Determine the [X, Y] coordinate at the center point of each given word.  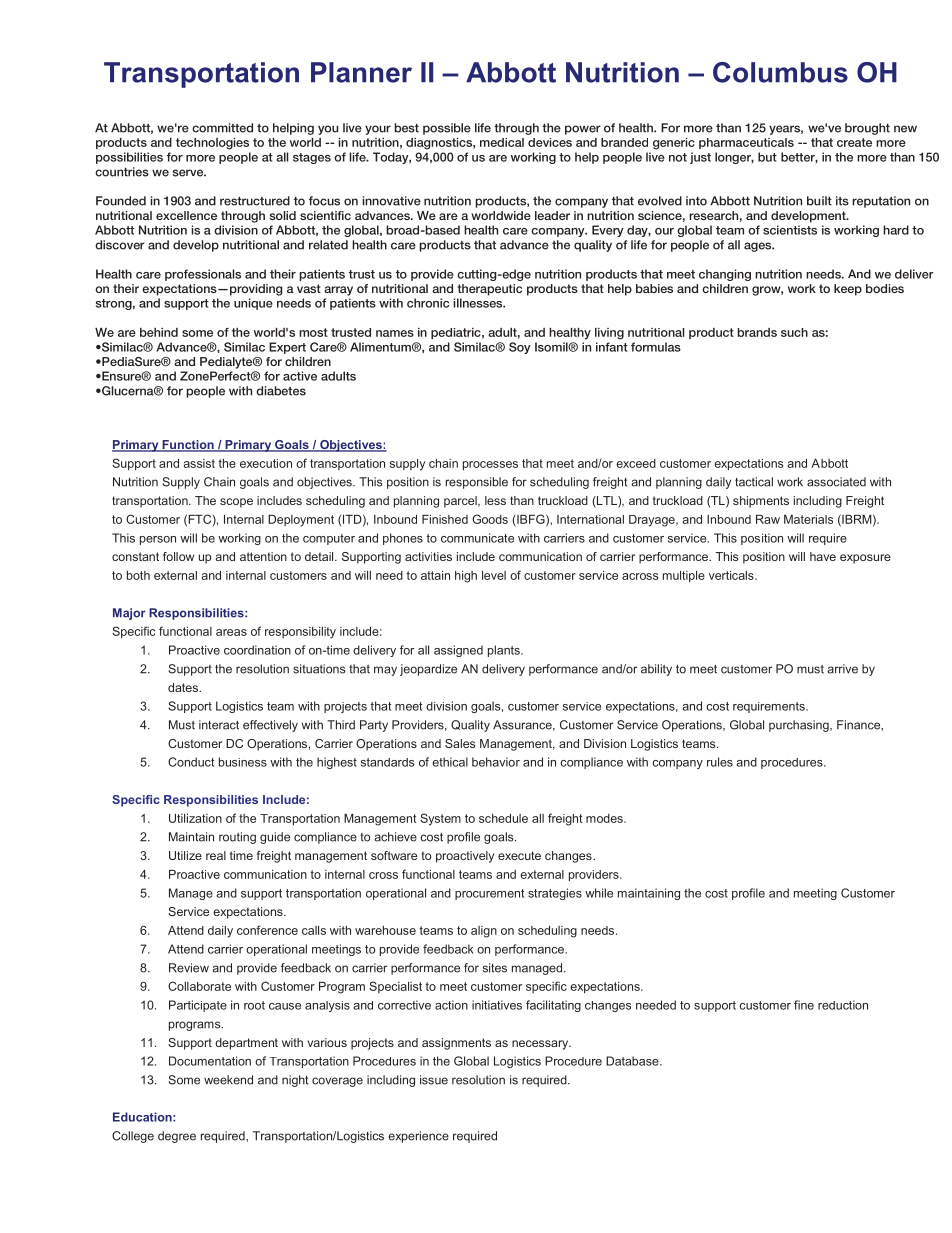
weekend [228, 1080]
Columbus [780, 72]
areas [231, 632]
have [823, 556]
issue [434, 1080]
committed [222, 128]
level [494, 575]
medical [502, 142]
